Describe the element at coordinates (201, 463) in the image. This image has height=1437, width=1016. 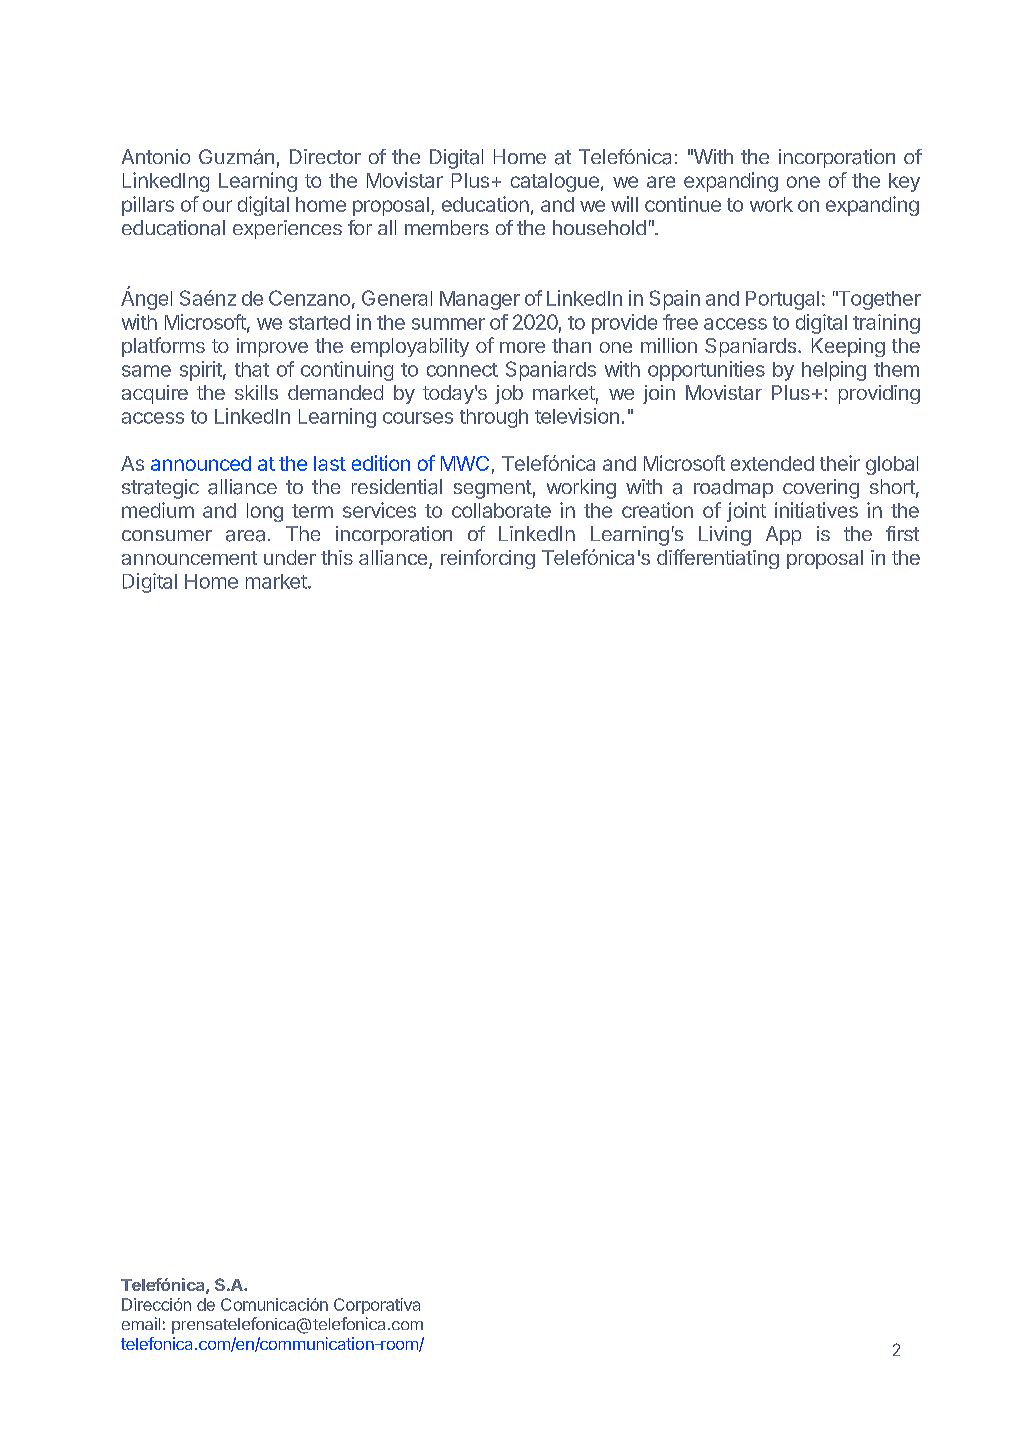
I see `announced` at that location.
